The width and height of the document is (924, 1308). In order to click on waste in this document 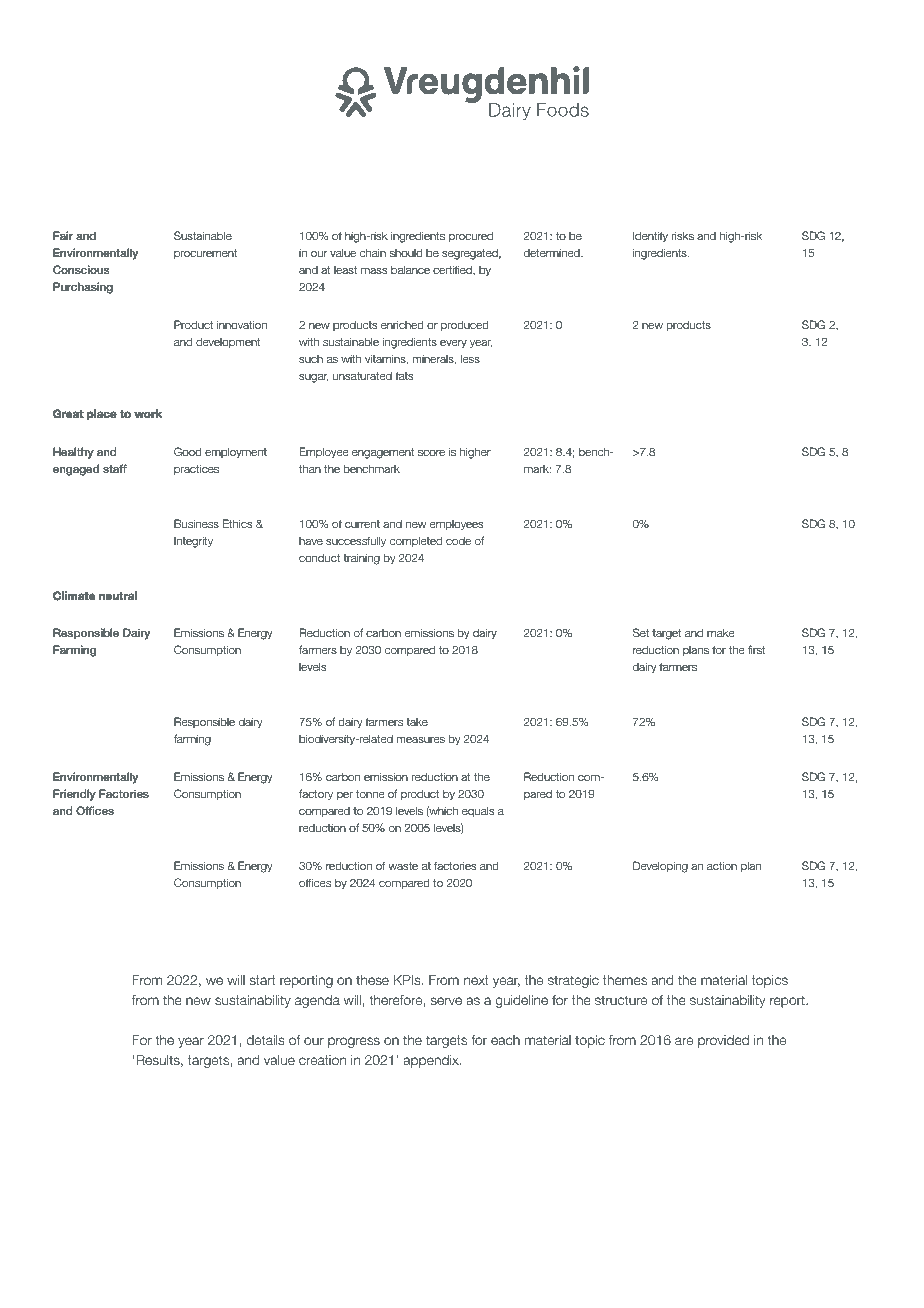, I will do `click(403, 866)`.
